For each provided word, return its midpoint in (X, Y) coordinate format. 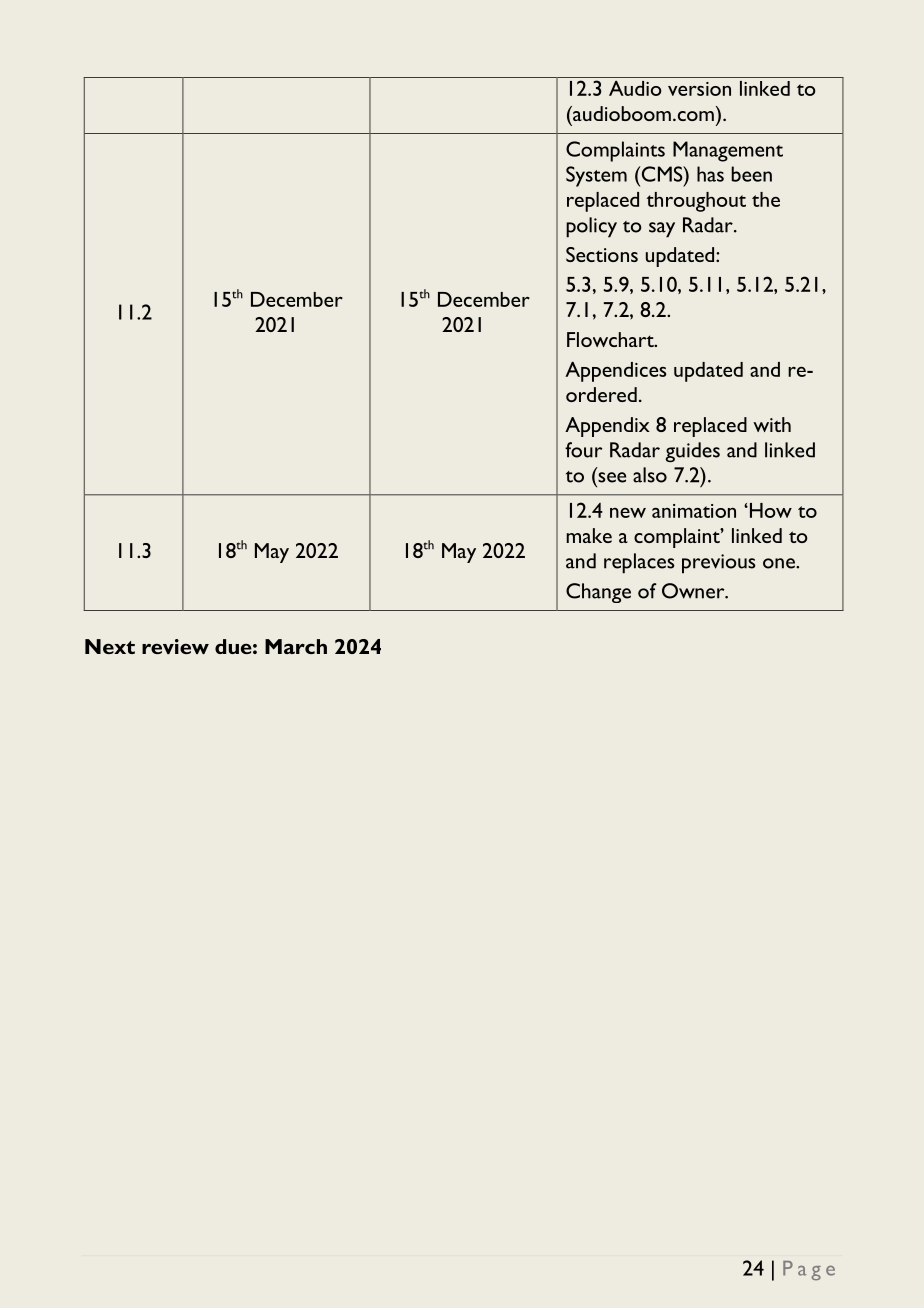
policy (591, 227)
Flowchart (611, 339)
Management (728, 151)
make (589, 535)
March (296, 646)
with (772, 424)
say (662, 230)
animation (694, 511)
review (175, 646)
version (699, 89)
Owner (694, 591)
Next (110, 646)
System (596, 176)
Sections (602, 254)
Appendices (615, 371)
